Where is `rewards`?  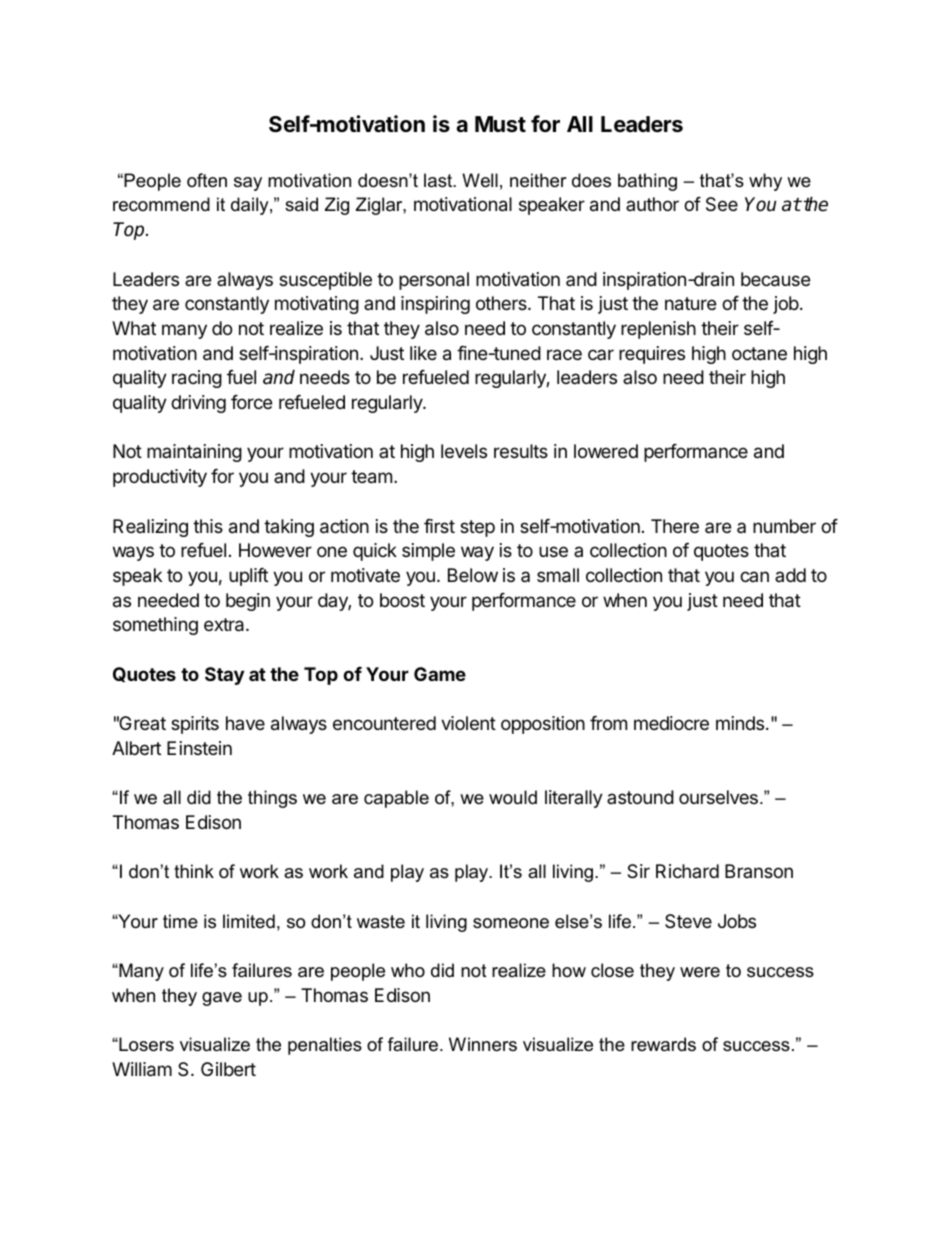
rewards is located at coordinates (663, 1044).
